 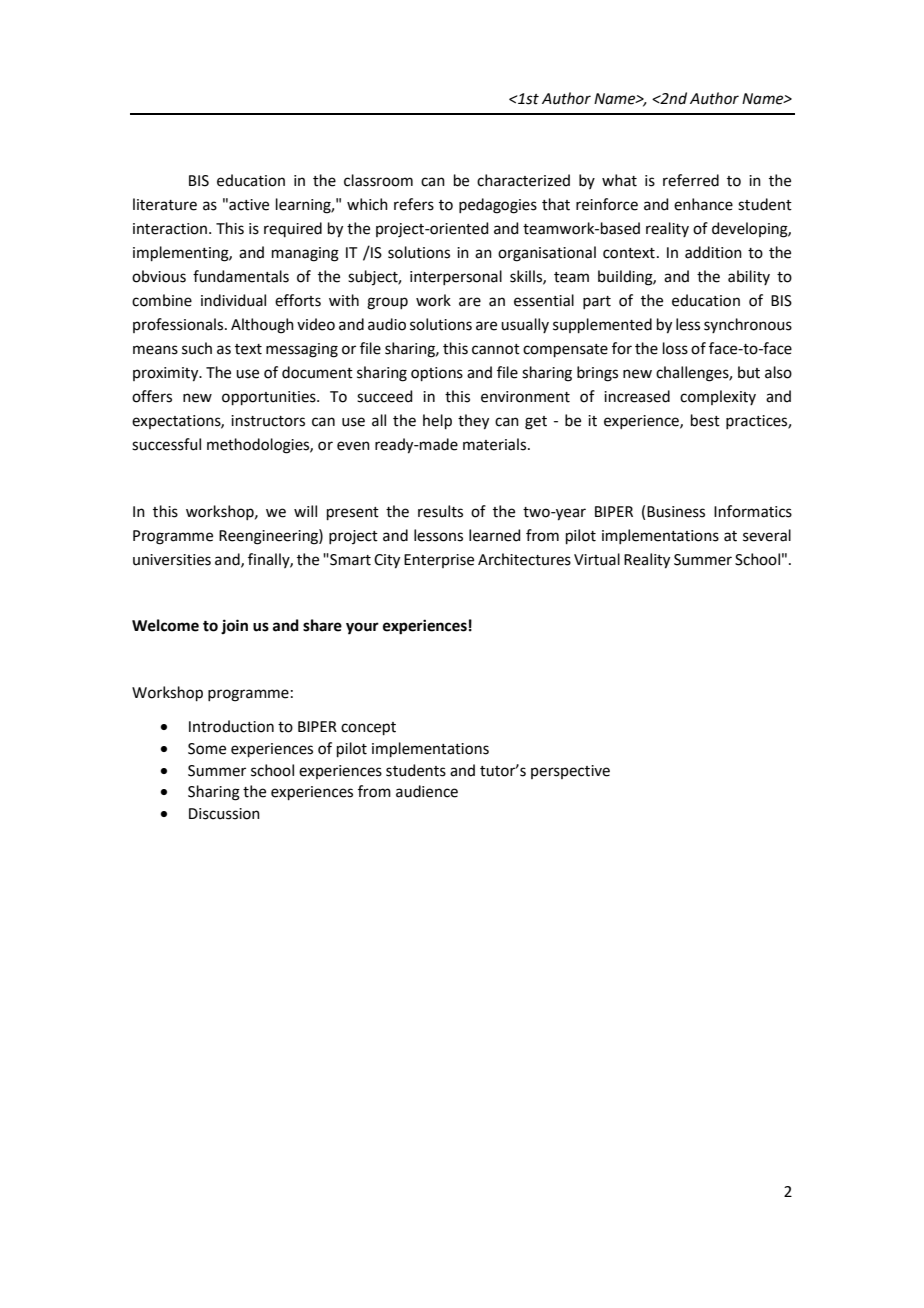 What do you see at coordinates (224, 814) in the screenshot?
I see `Discussion` at bounding box center [224, 814].
